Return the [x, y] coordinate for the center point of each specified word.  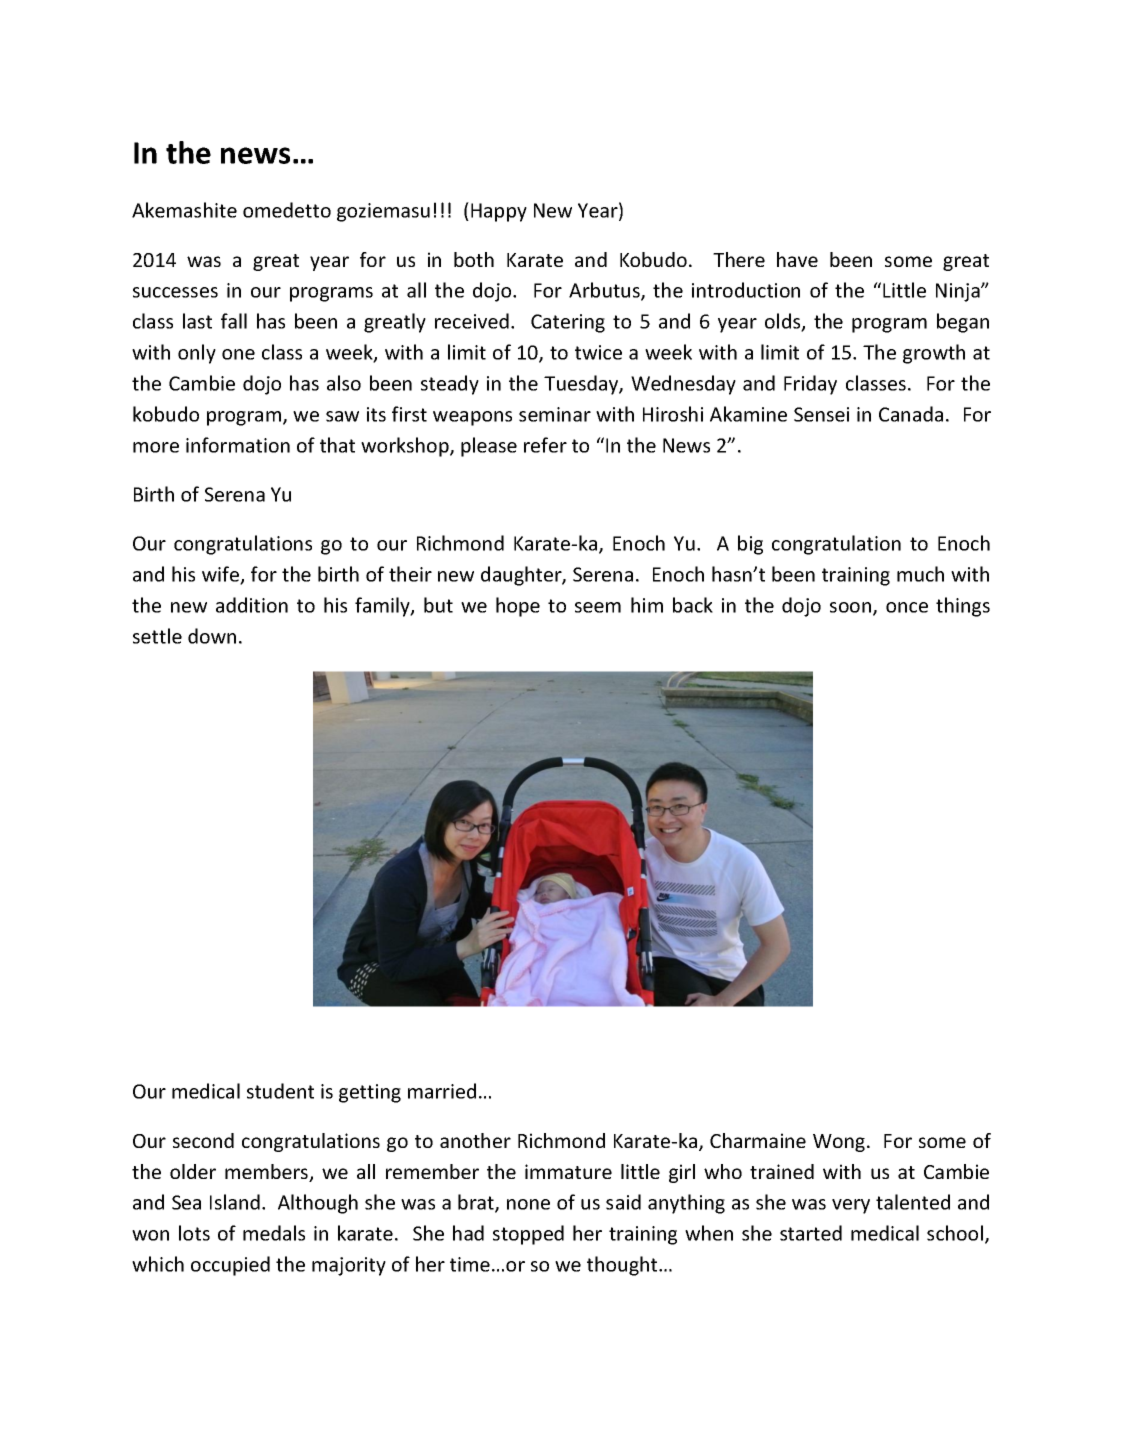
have [797, 259]
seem [598, 607]
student [280, 1091]
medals [274, 1233]
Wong [840, 1143]
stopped [528, 1235]
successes [175, 292]
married [442, 1091]
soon [852, 608]
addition [252, 605]
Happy [499, 212]
